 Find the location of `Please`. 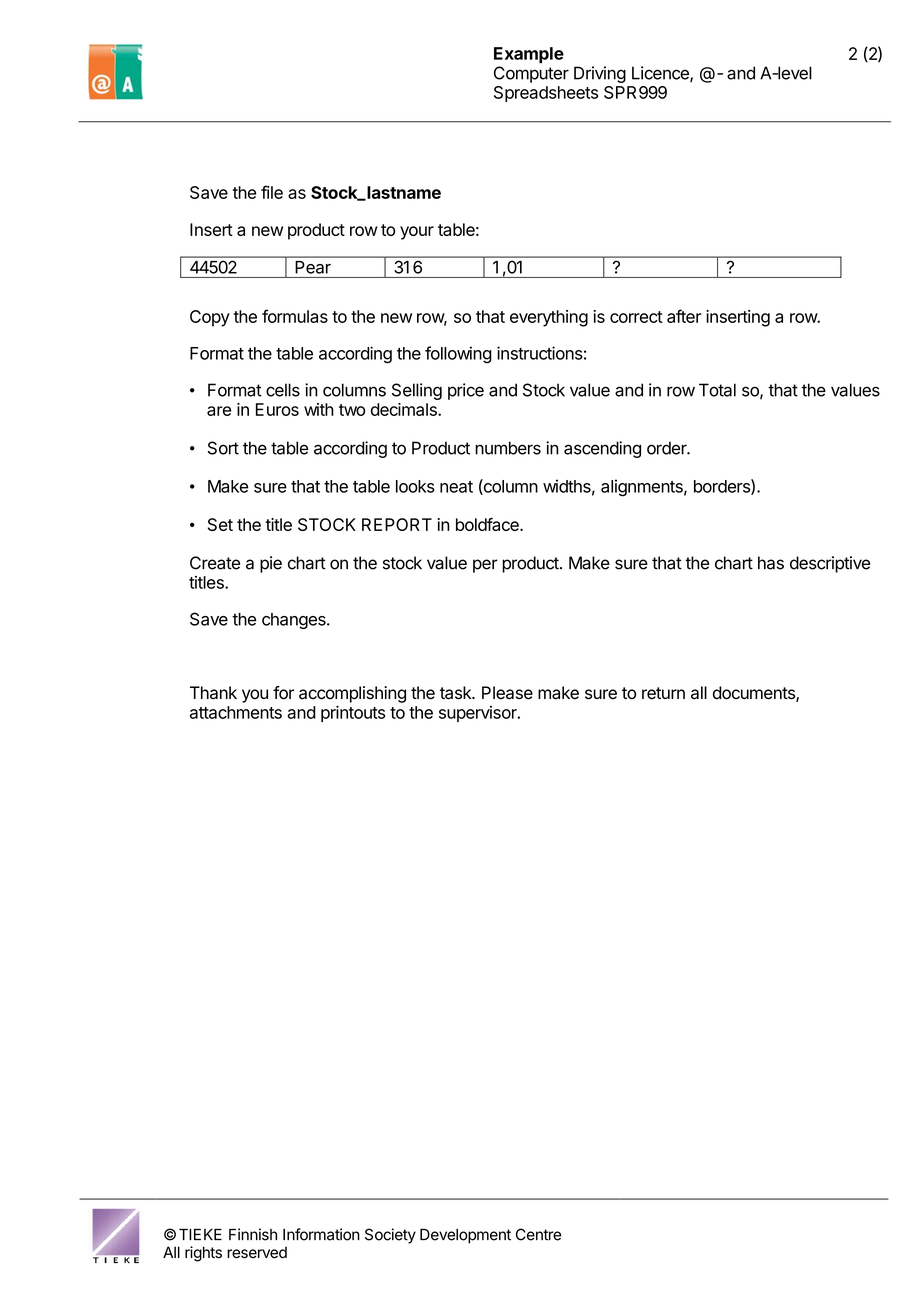

Please is located at coordinates (507, 693).
